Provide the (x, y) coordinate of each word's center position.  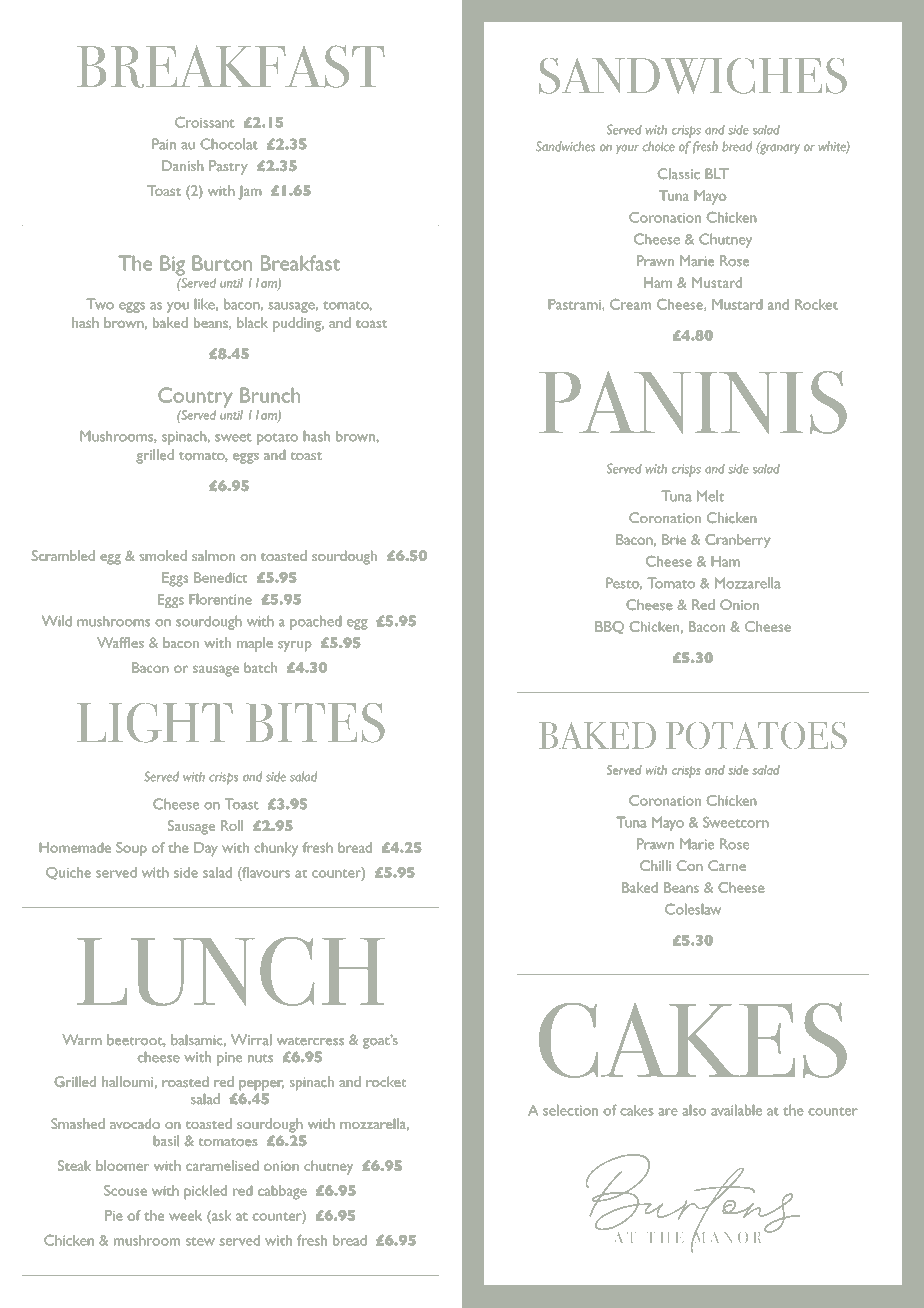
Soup (131, 849)
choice (659, 146)
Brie (674, 539)
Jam (250, 192)
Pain (164, 144)
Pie (113, 1215)
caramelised (222, 1165)
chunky (276, 849)
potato (277, 439)
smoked (163, 555)
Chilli (655, 865)
